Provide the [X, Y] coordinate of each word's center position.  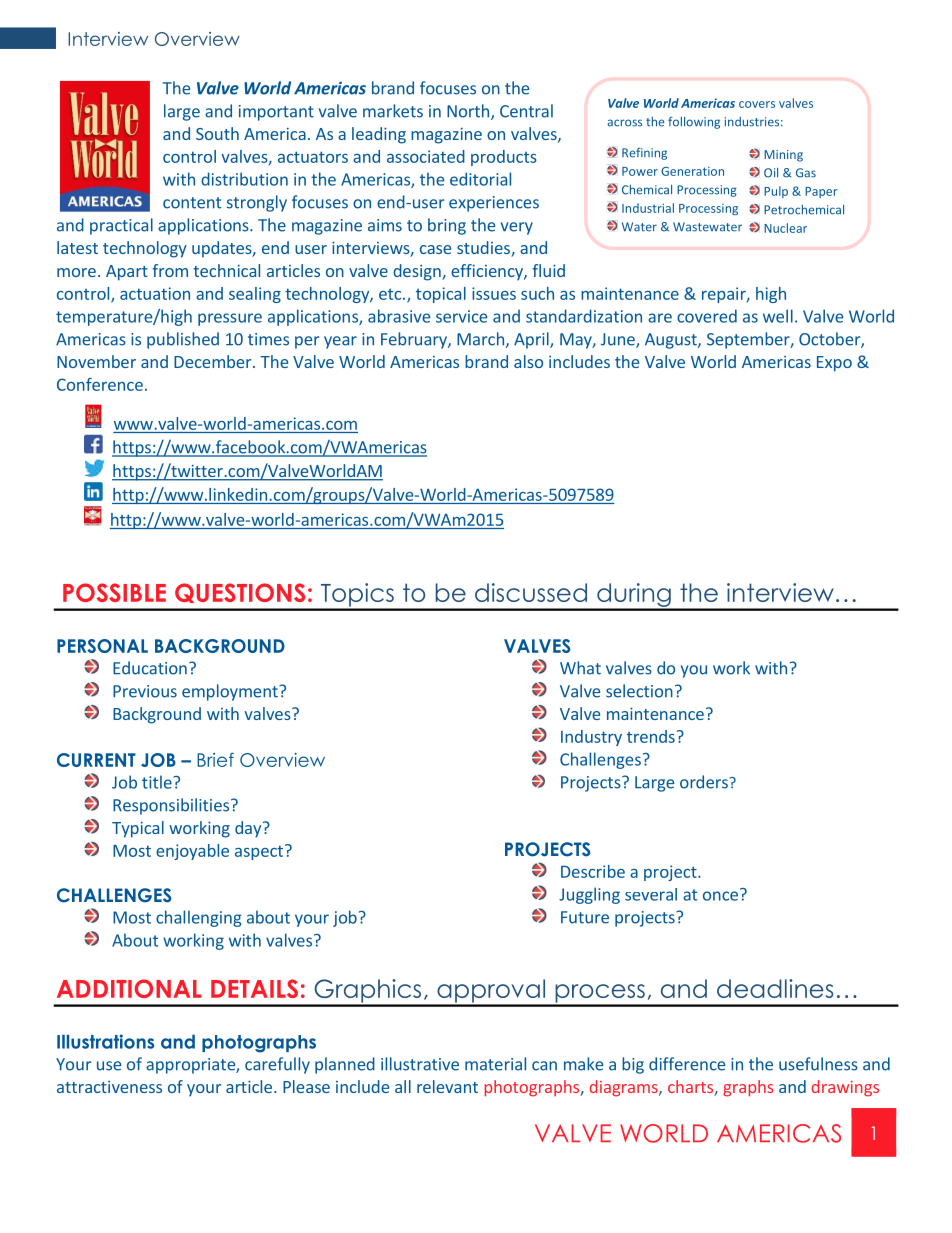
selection [639, 691]
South [217, 133]
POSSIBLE [114, 592]
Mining [783, 156]
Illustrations [105, 1041]
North [469, 112]
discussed [531, 592]
